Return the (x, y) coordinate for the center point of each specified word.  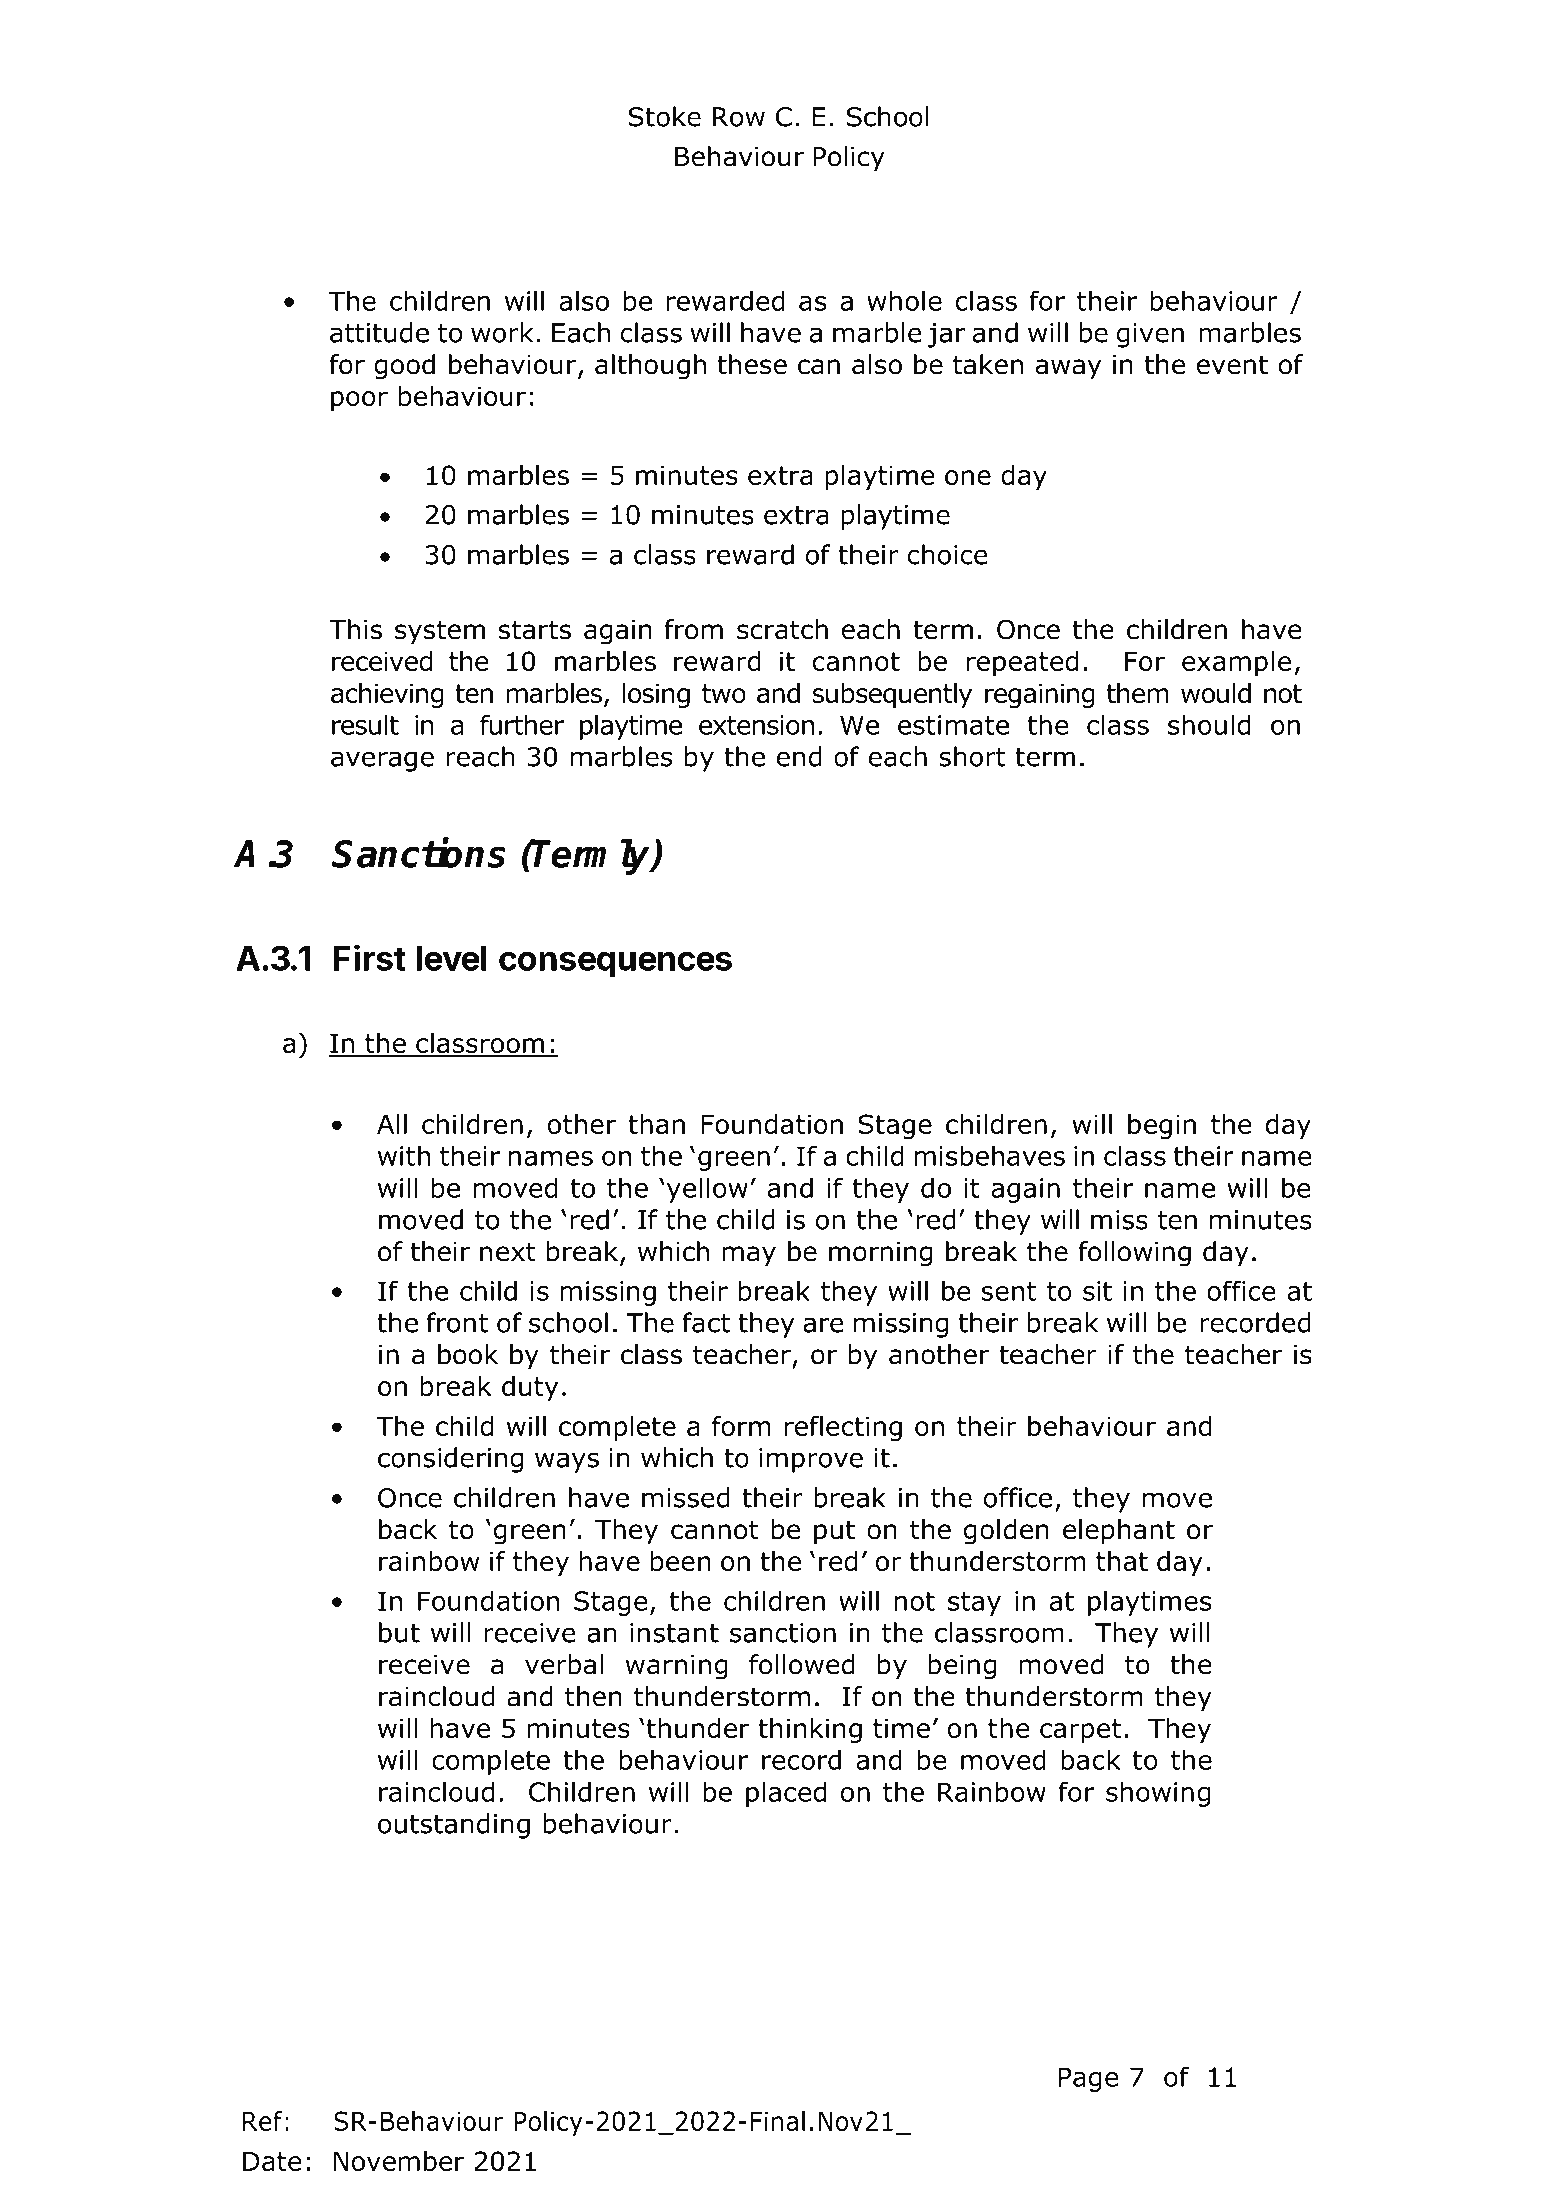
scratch (782, 629)
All (392, 1124)
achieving (387, 695)
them (1137, 693)
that (1122, 1561)
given (1150, 335)
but (399, 1632)
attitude (379, 332)
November (399, 2161)
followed (802, 1664)
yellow (707, 1190)
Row (739, 117)
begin (1162, 1126)
